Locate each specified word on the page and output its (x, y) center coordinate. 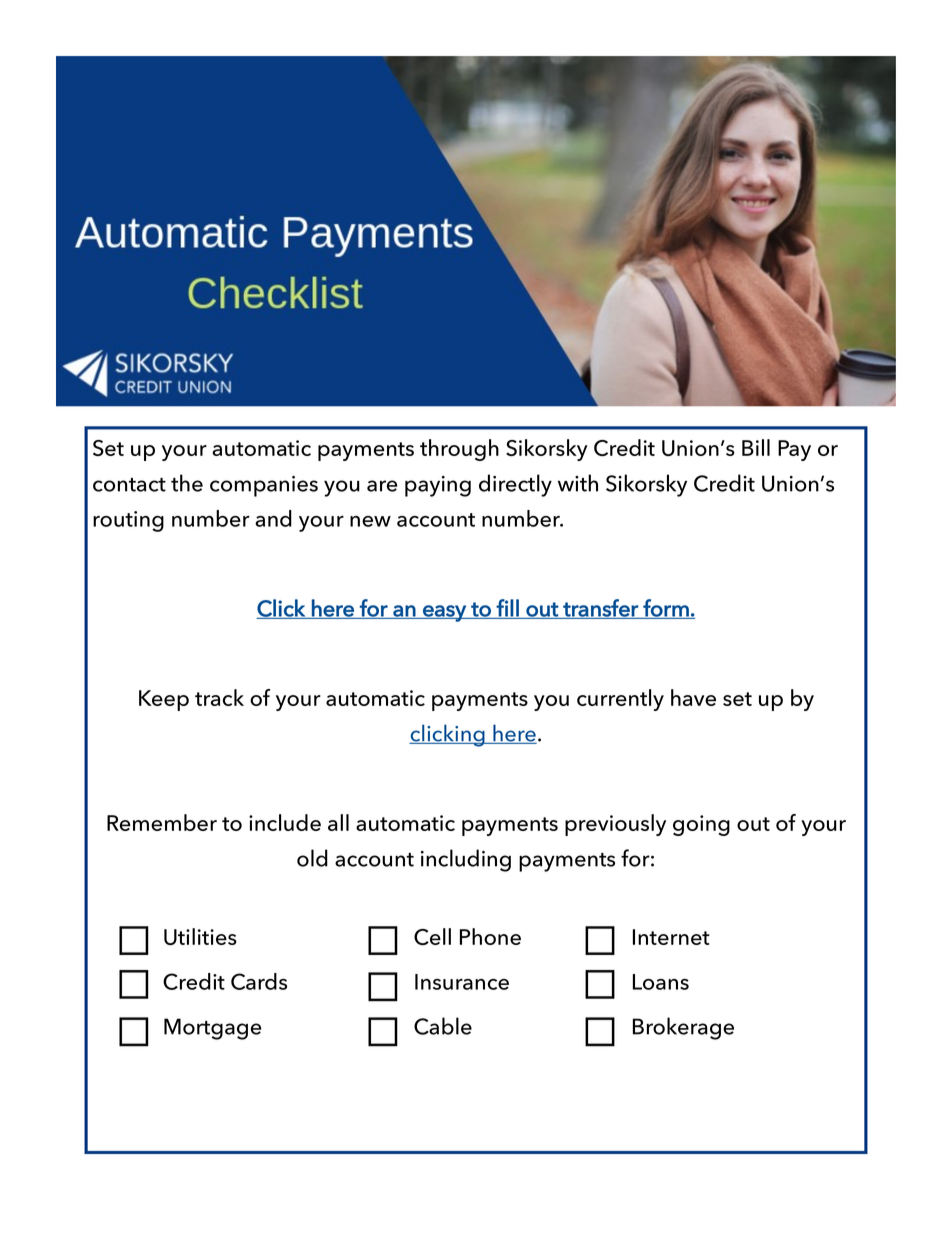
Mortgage (212, 1029)
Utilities (200, 936)
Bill (756, 447)
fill (507, 609)
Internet (671, 937)
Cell (432, 936)
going (701, 825)
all (338, 822)
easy (444, 613)
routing (128, 521)
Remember (162, 822)
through (459, 450)
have (693, 697)
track (219, 697)
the (187, 483)
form (666, 609)
